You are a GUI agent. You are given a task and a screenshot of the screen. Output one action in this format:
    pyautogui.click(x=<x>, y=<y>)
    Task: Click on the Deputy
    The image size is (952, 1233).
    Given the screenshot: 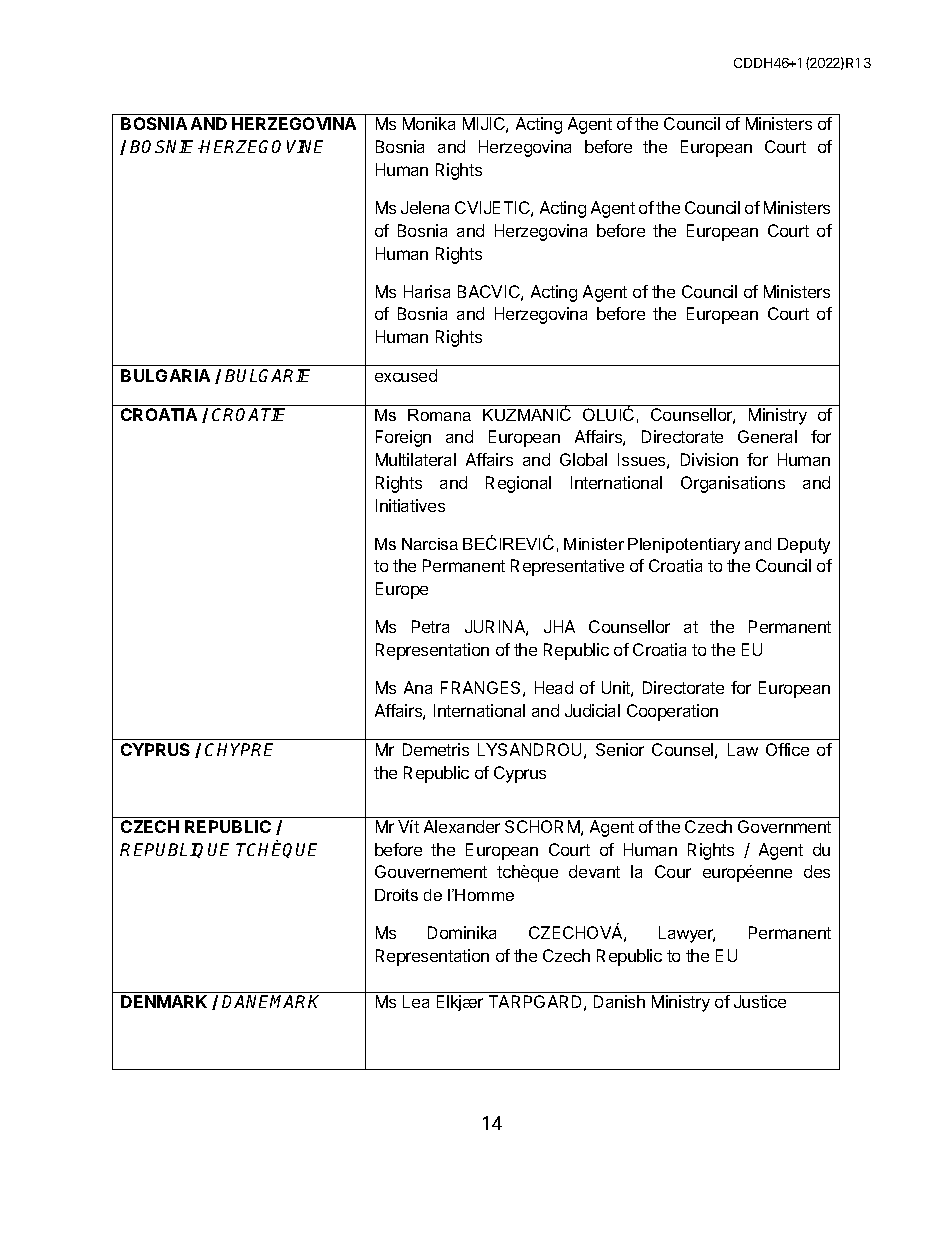 What is the action you would take?
    pyautogui.click(x=804, y=546)
